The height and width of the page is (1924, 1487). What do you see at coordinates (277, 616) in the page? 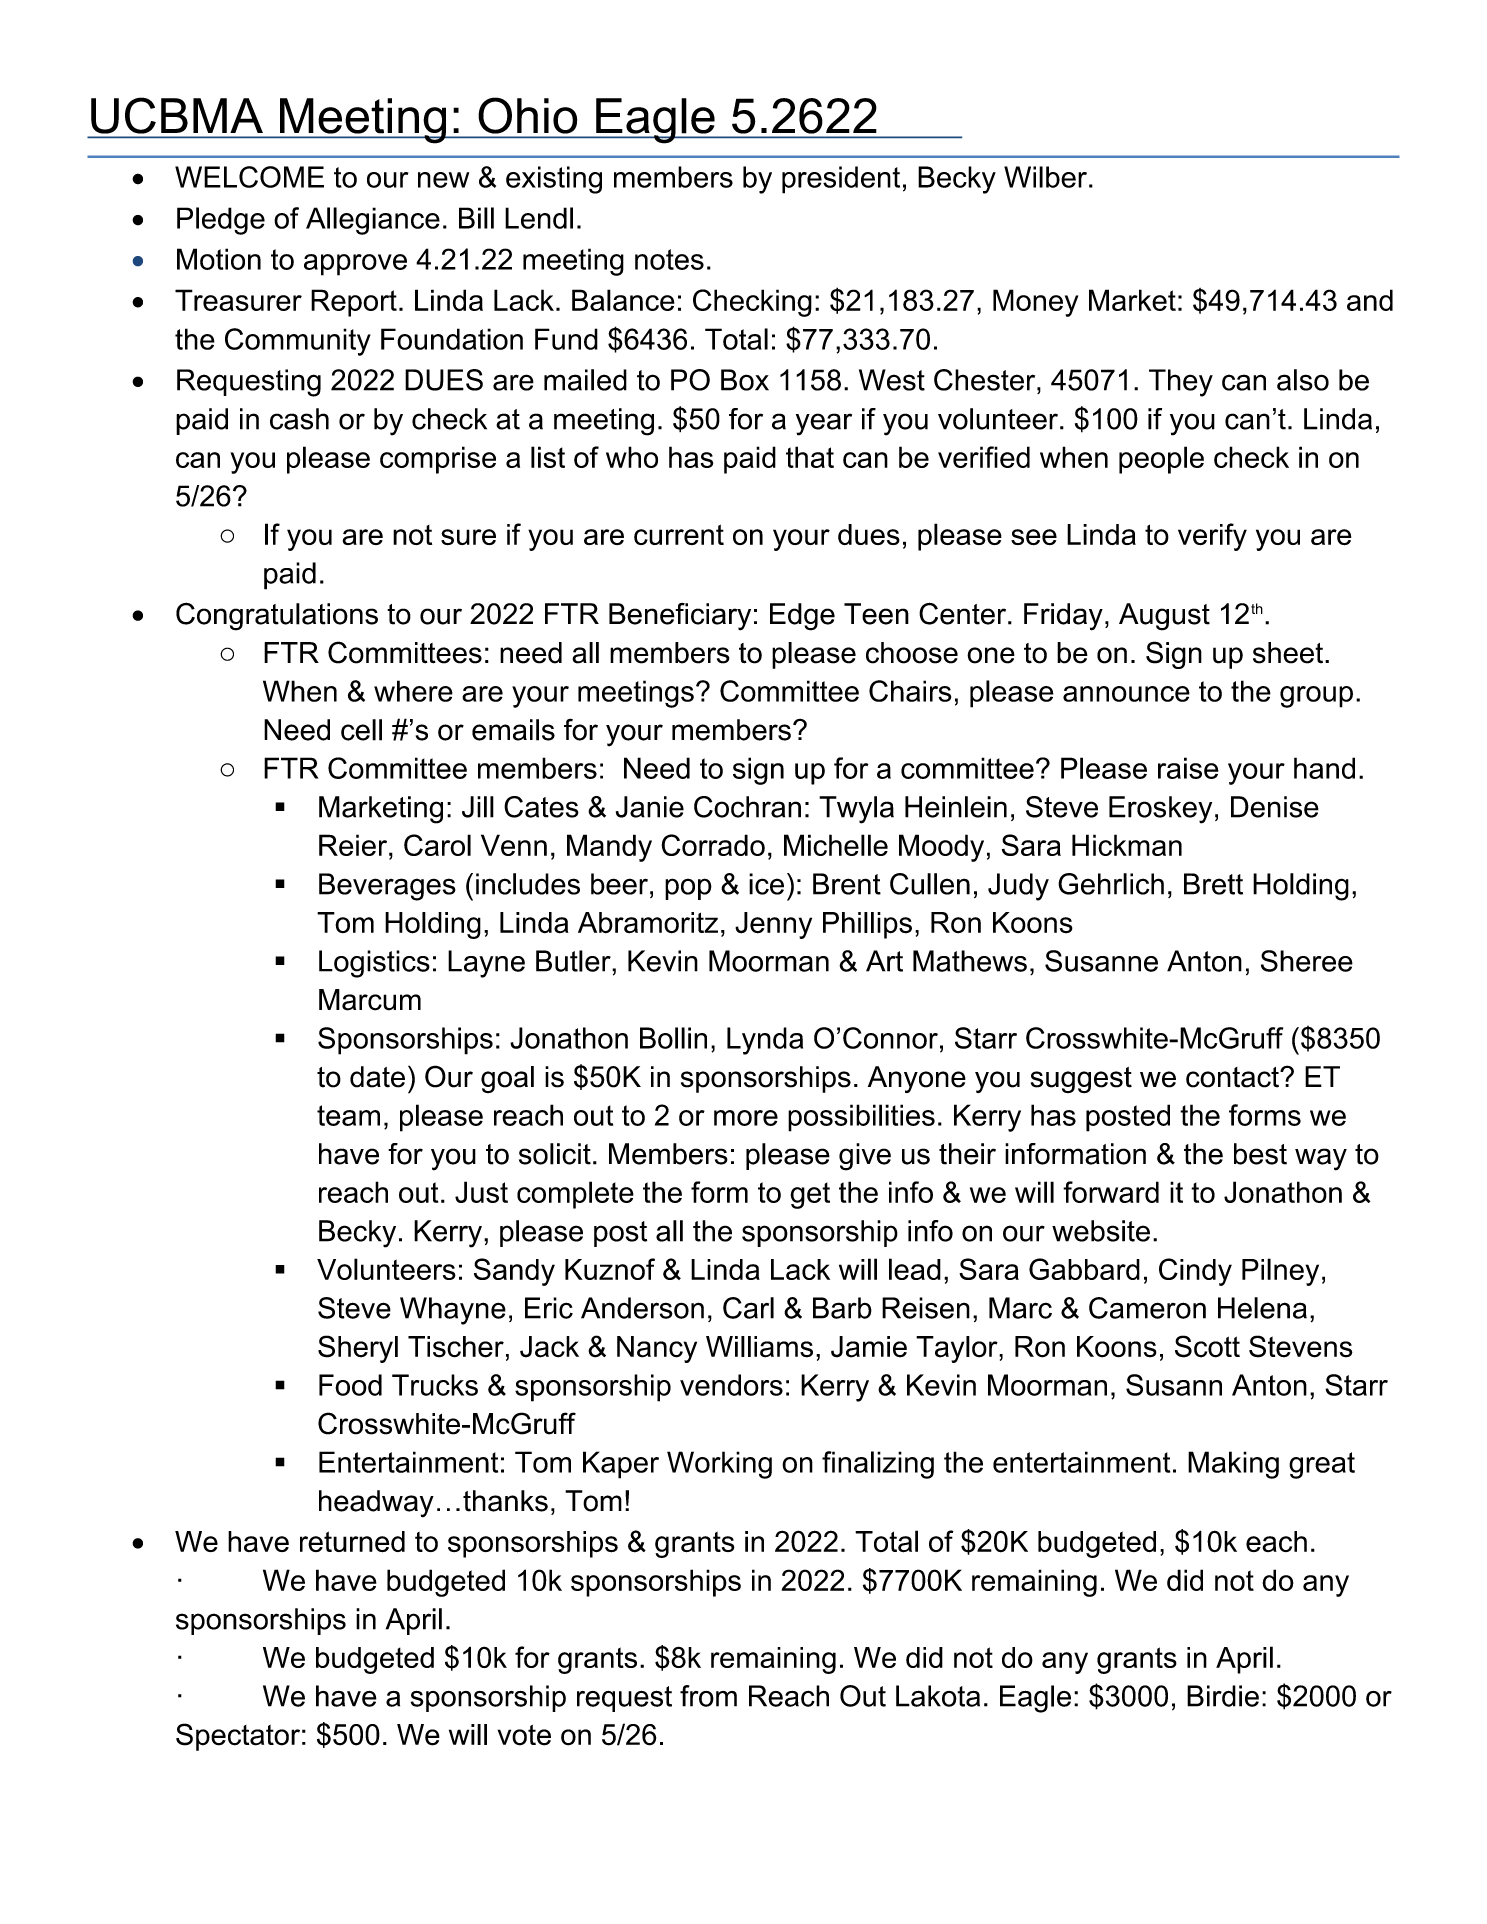
I see `Congratulations` at bounding box center [277, 616].
